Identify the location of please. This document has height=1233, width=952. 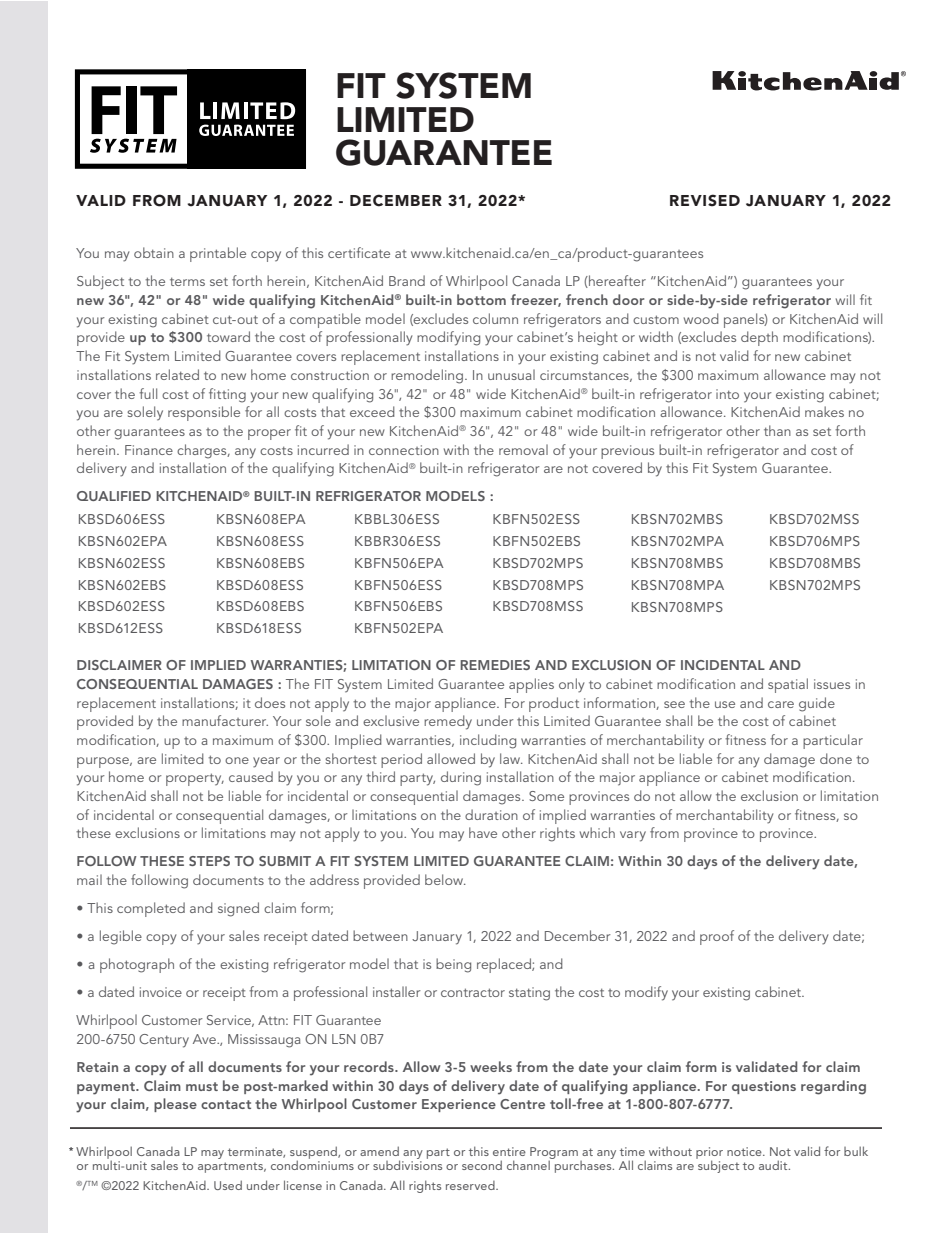
(175, 1105).
